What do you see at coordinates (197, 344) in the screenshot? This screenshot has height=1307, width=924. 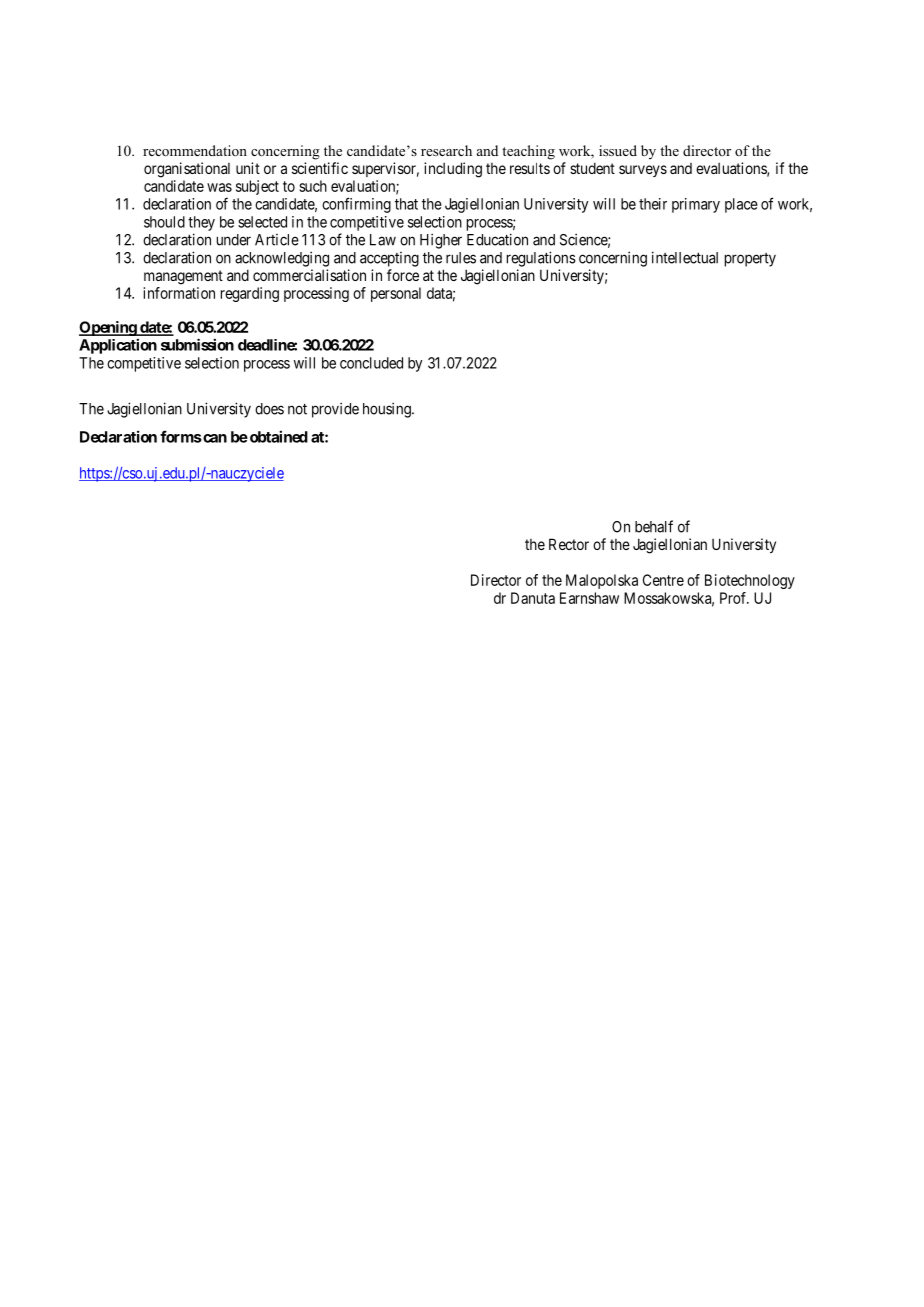 I see `submission` at bounding box center [197, 344].
